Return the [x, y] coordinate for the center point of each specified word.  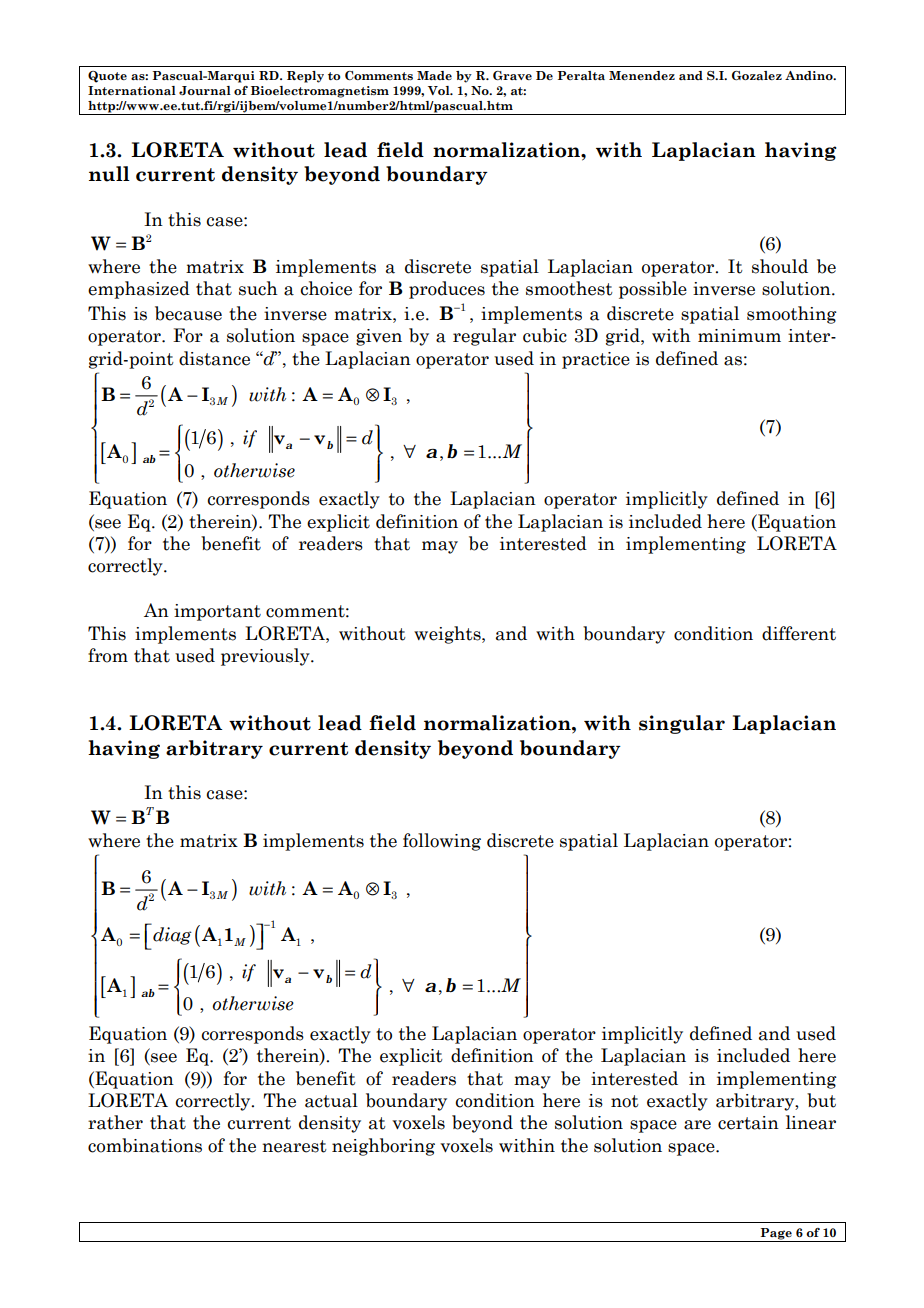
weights [448, 635]
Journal [205, 91]
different [799, 633]
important [217, 612]
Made [434, 75]
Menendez [642, 75]
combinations [145, 1145]
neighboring [383, 1147]
